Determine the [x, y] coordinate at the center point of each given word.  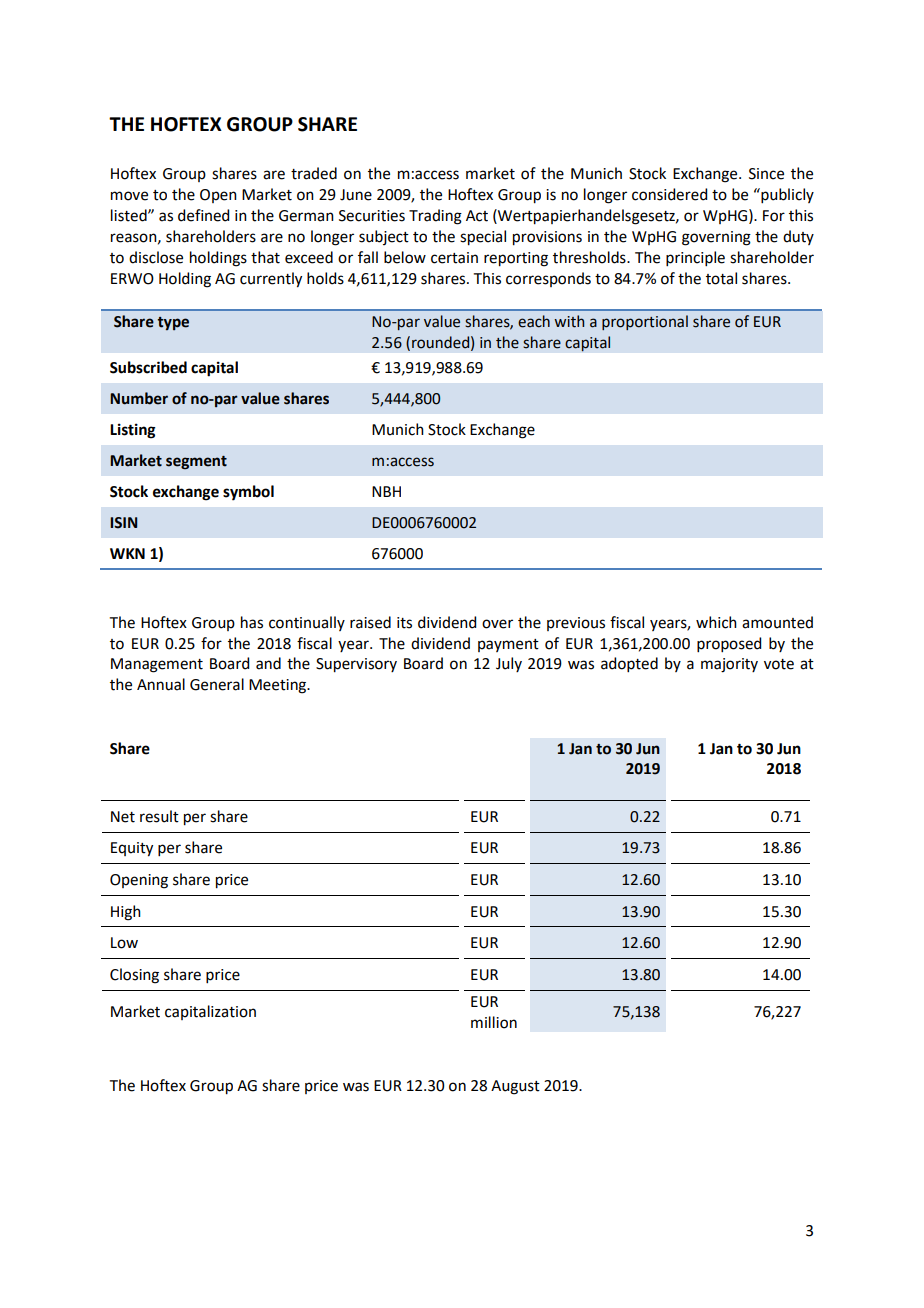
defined [203, 215]
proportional [645, 322]
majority [729, 665]
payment [508, 645]
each [534, 321]
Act [477, 216]
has [252, 622]
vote [779, 664]
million [494, 1022]
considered [669, 194]
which [716, 622]
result [159, 816]
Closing [134, 976]
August [515, 1087]
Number [139, 398]
